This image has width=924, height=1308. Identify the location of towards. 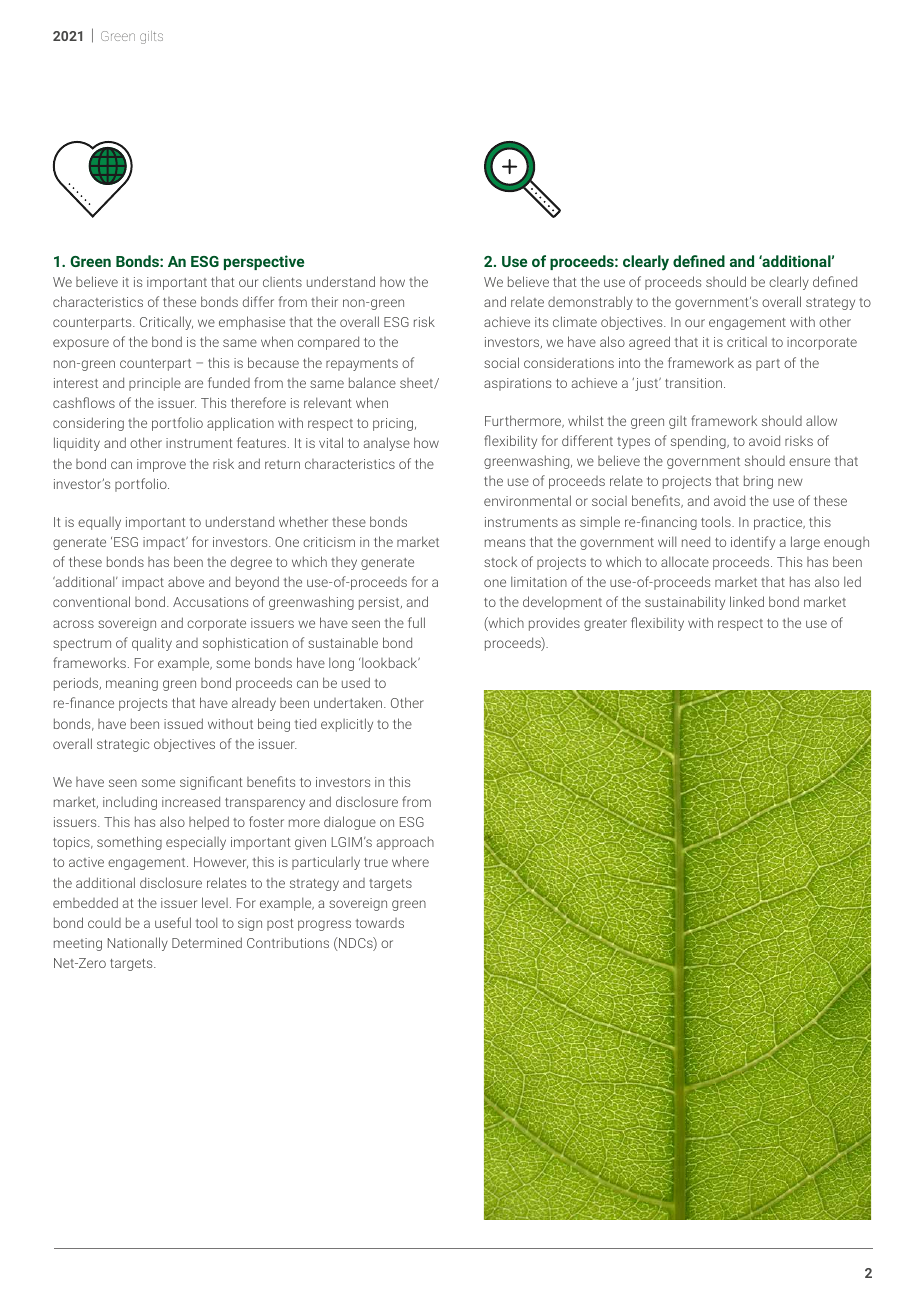
(380, 923).
